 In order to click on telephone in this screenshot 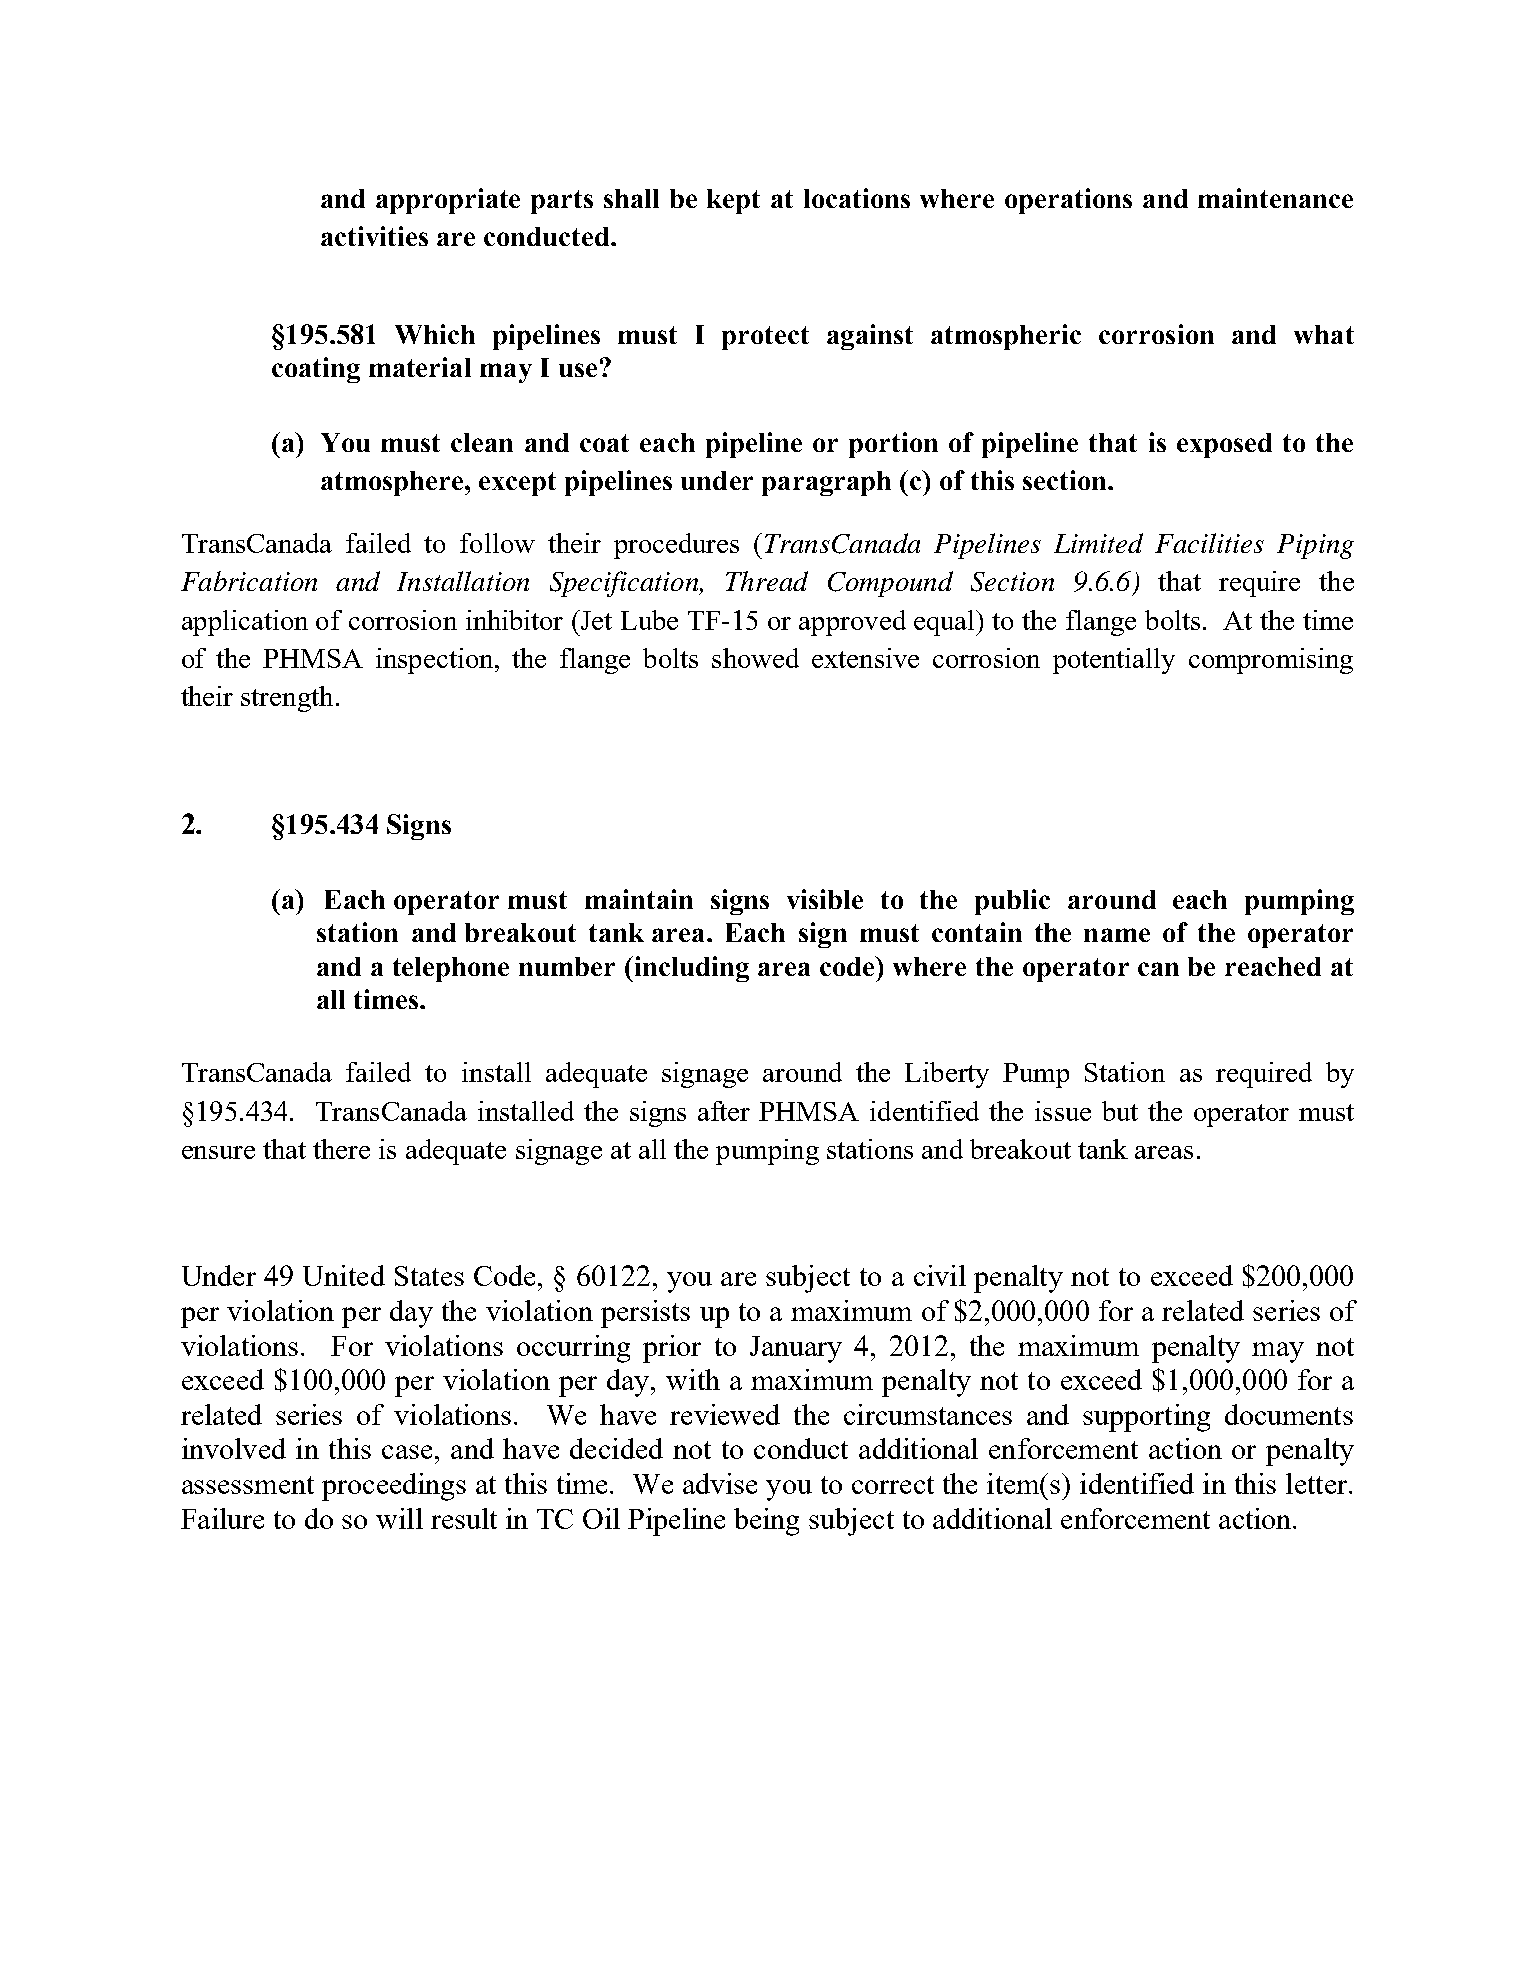, I will do `click(451, 969)`.
